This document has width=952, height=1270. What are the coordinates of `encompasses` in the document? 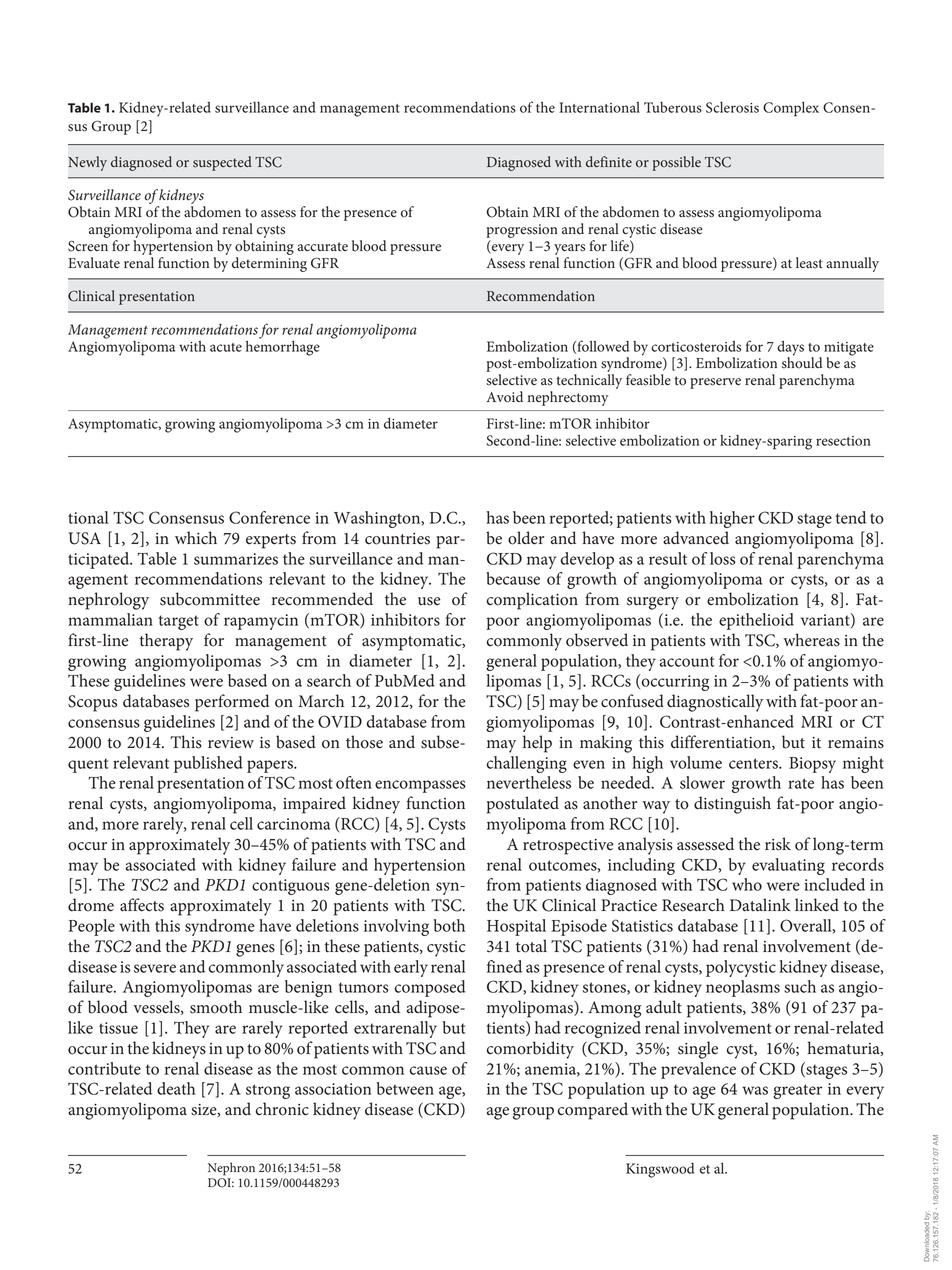 It's located at (420, 786).
